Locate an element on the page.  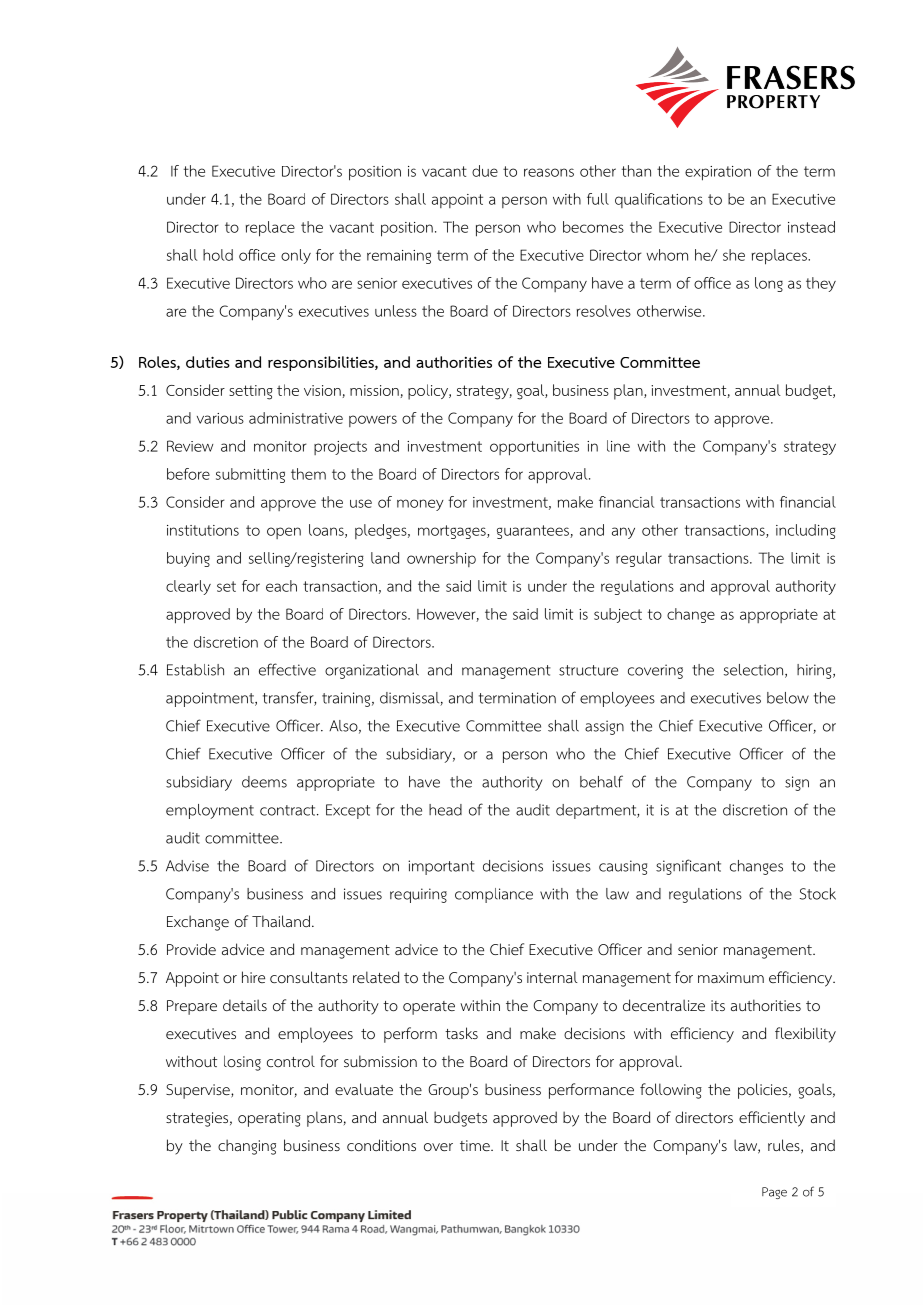
opportunities is located at coordinates (534, 448).
